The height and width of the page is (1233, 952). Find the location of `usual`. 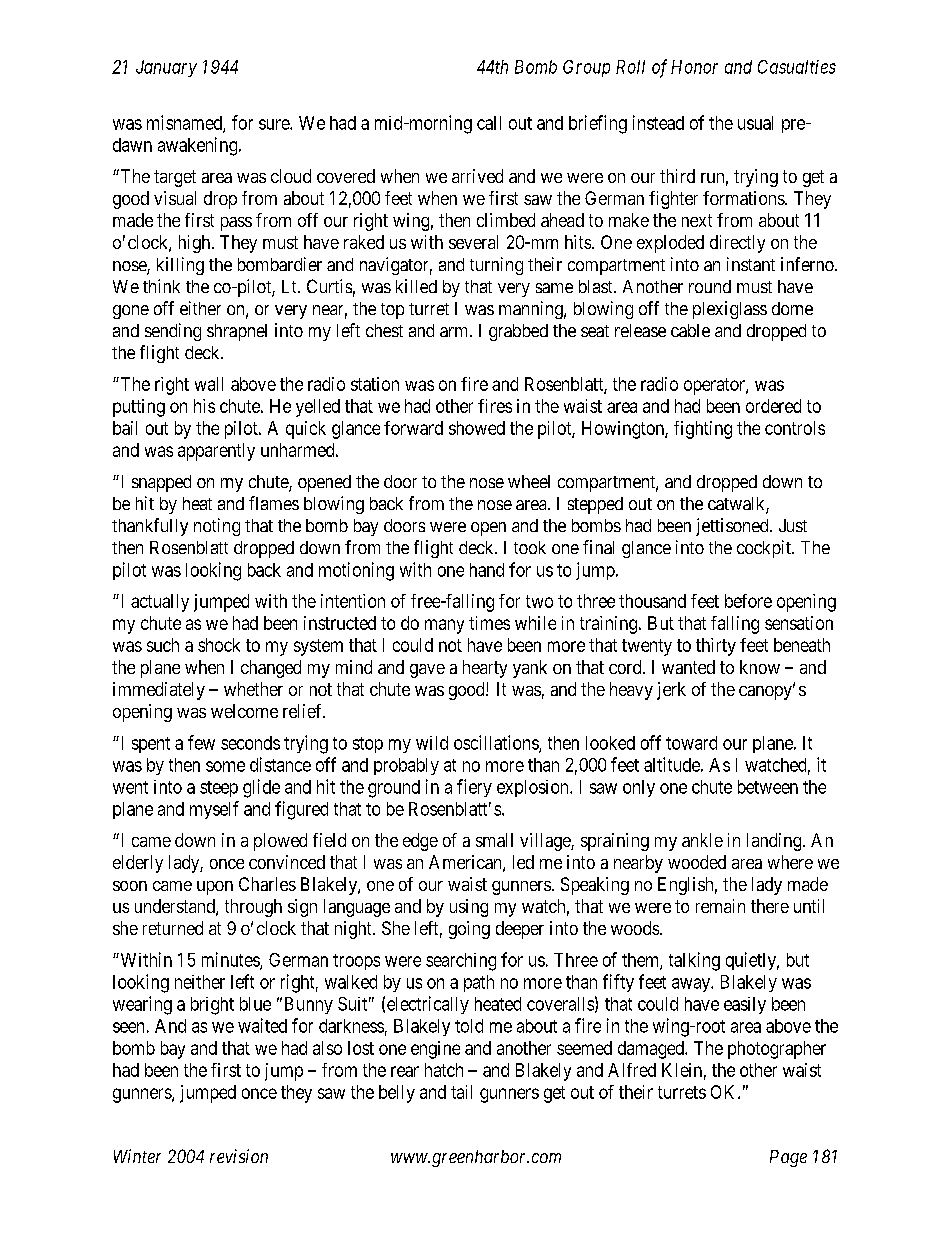

usual is located at coordinates (755, 123).
